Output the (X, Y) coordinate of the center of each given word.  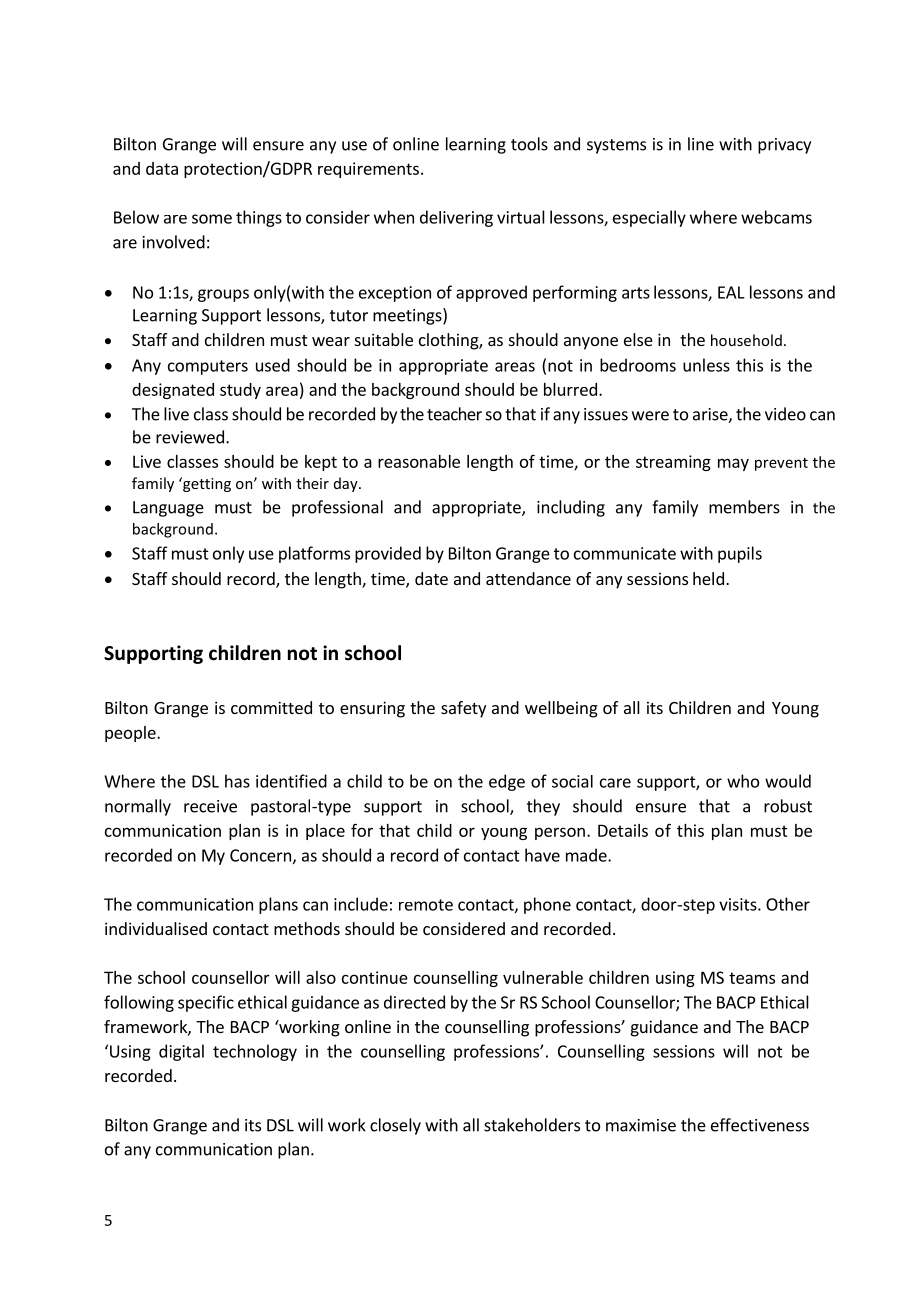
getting (206, 484)
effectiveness (760, 1125)
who (743, 781)
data (162, 168)
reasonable (419, 461)
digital (181, 1052)
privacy (784, 146)
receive (210, 806)
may (733, 464)
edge (507, 782)
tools (529, 144)
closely (395, 1126)
